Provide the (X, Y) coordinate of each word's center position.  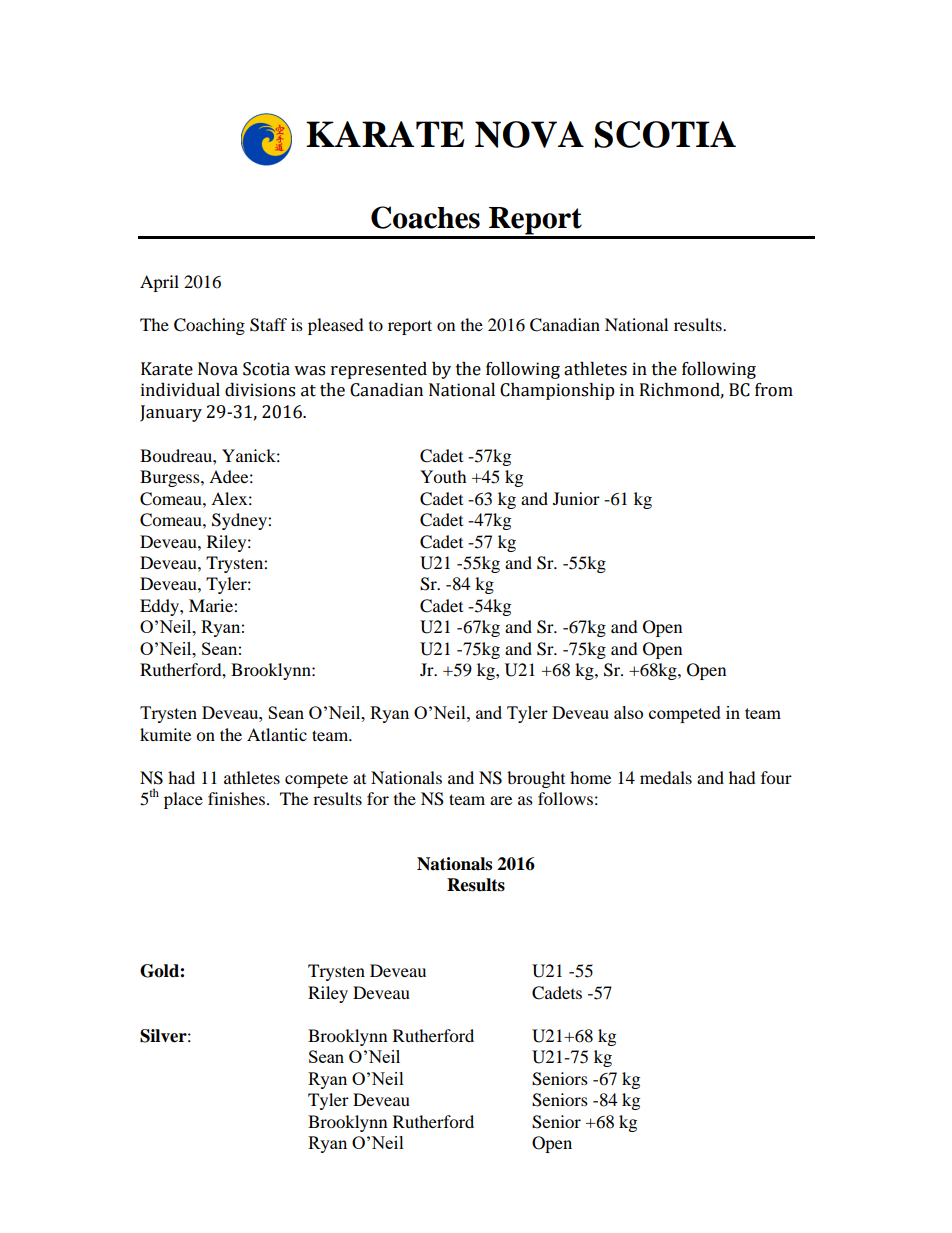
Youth (443, 476)
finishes (236, 798)
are (501, 800)
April (159, 283)
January (171, 413)
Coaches (425, 217)
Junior (576, 498)
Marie (212, 605)
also (628, 712)
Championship (557, 391)
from (774, 390)
